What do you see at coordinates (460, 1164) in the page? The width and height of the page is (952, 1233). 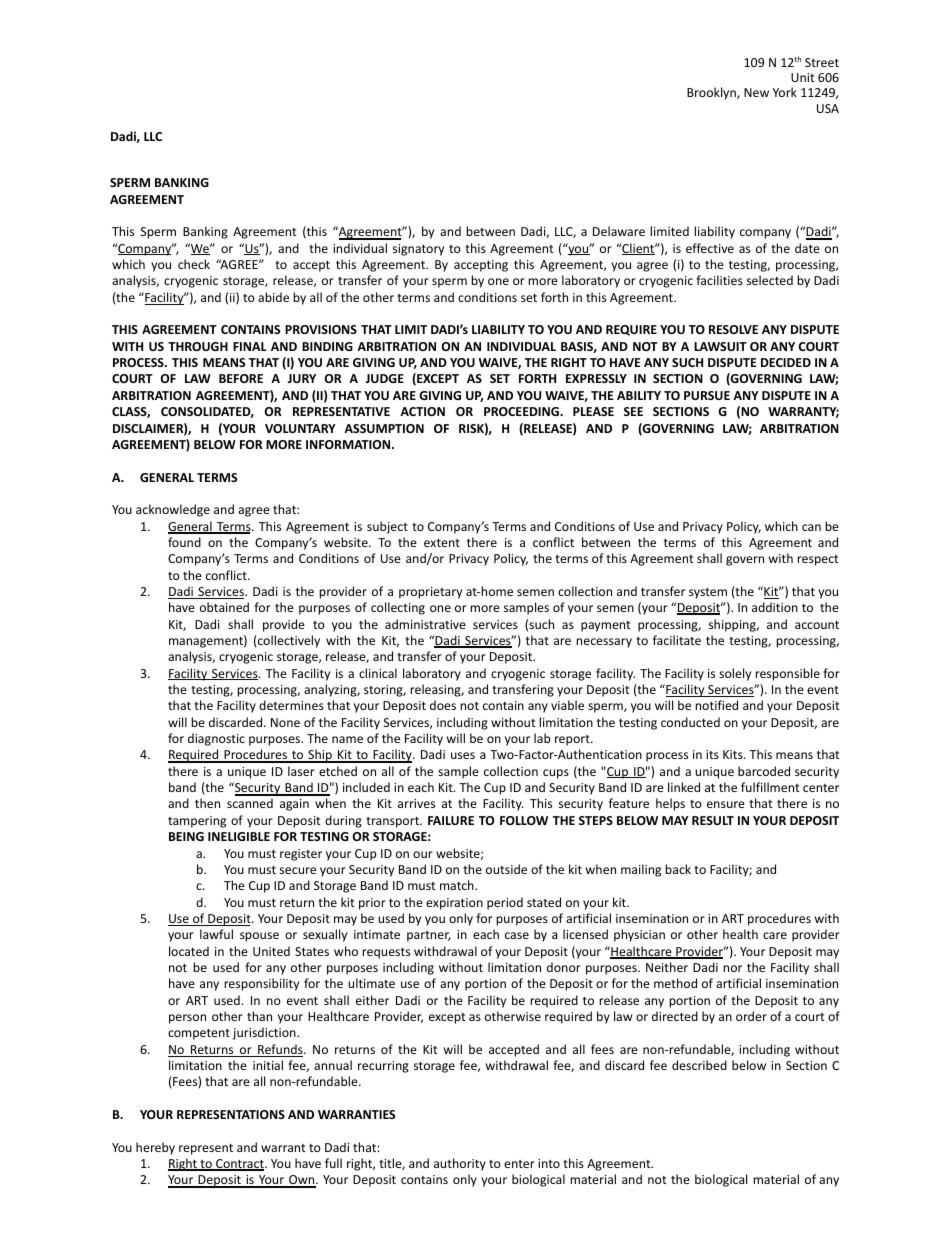 I see `authority` at bounding box center [460, 1164].
